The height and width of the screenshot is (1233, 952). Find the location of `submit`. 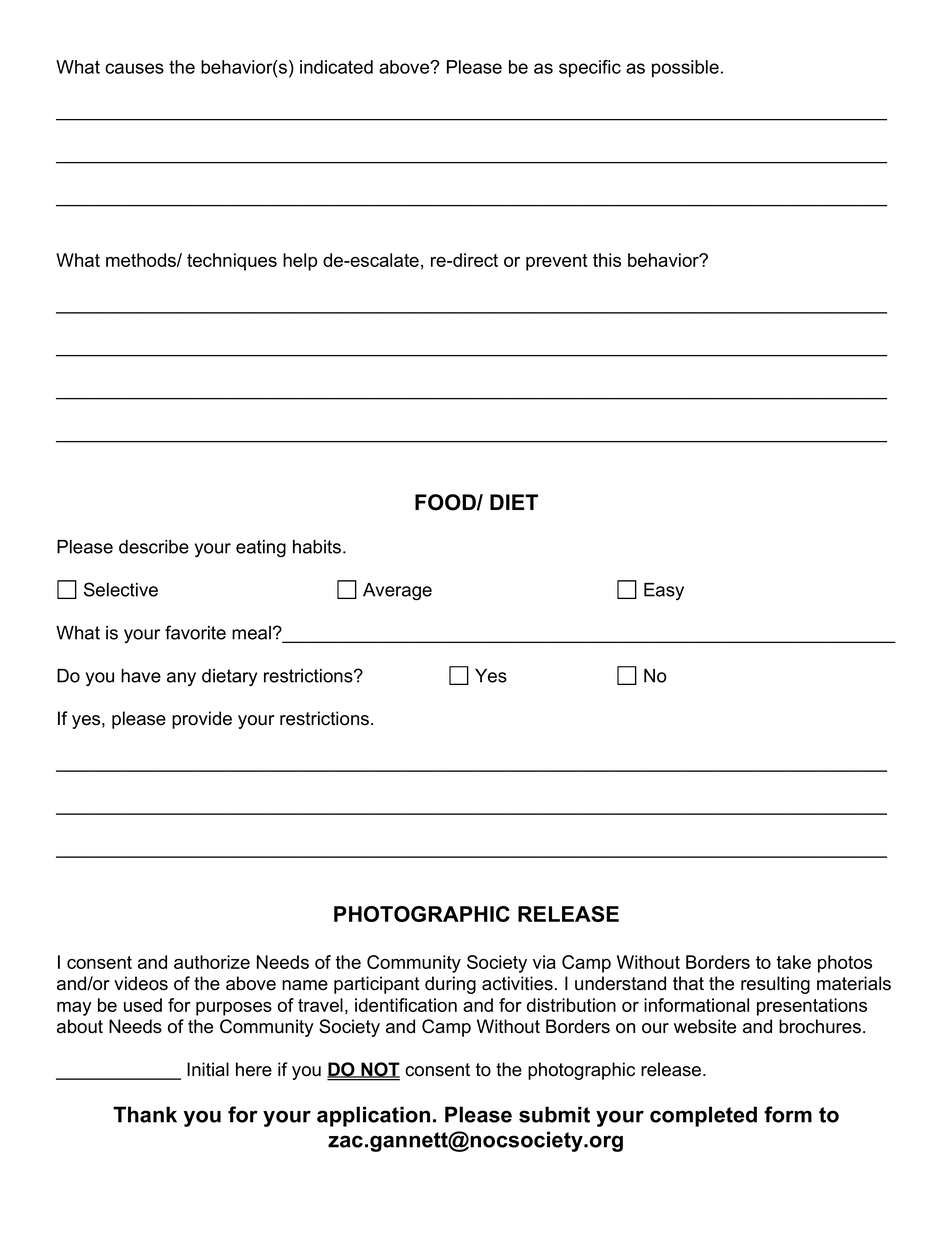

submit is located at coordinates (554, 1114).
